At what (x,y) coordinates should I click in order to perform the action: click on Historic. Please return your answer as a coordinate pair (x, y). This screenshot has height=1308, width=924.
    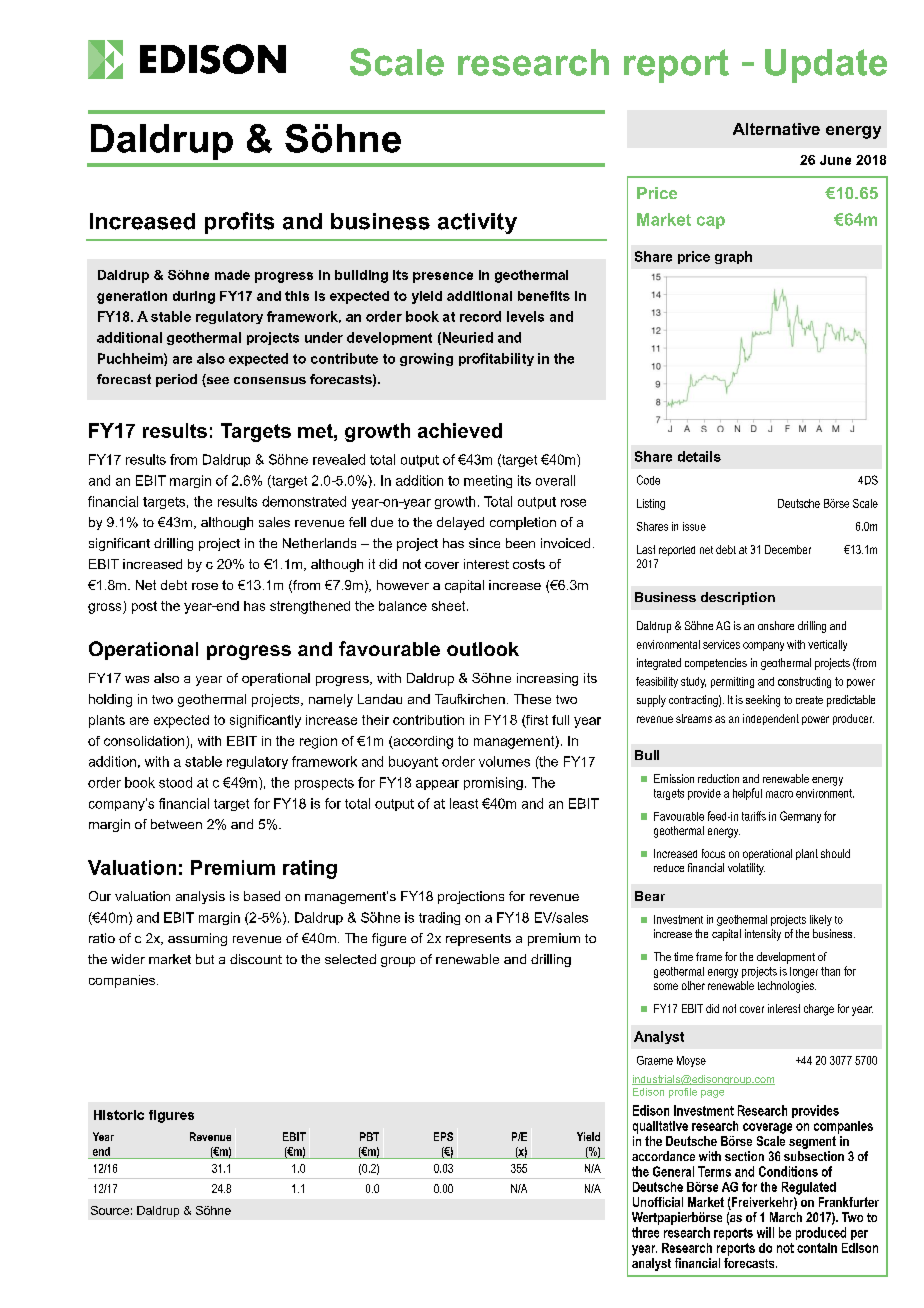
    Looking at the image, I should click on (119, 1115).
